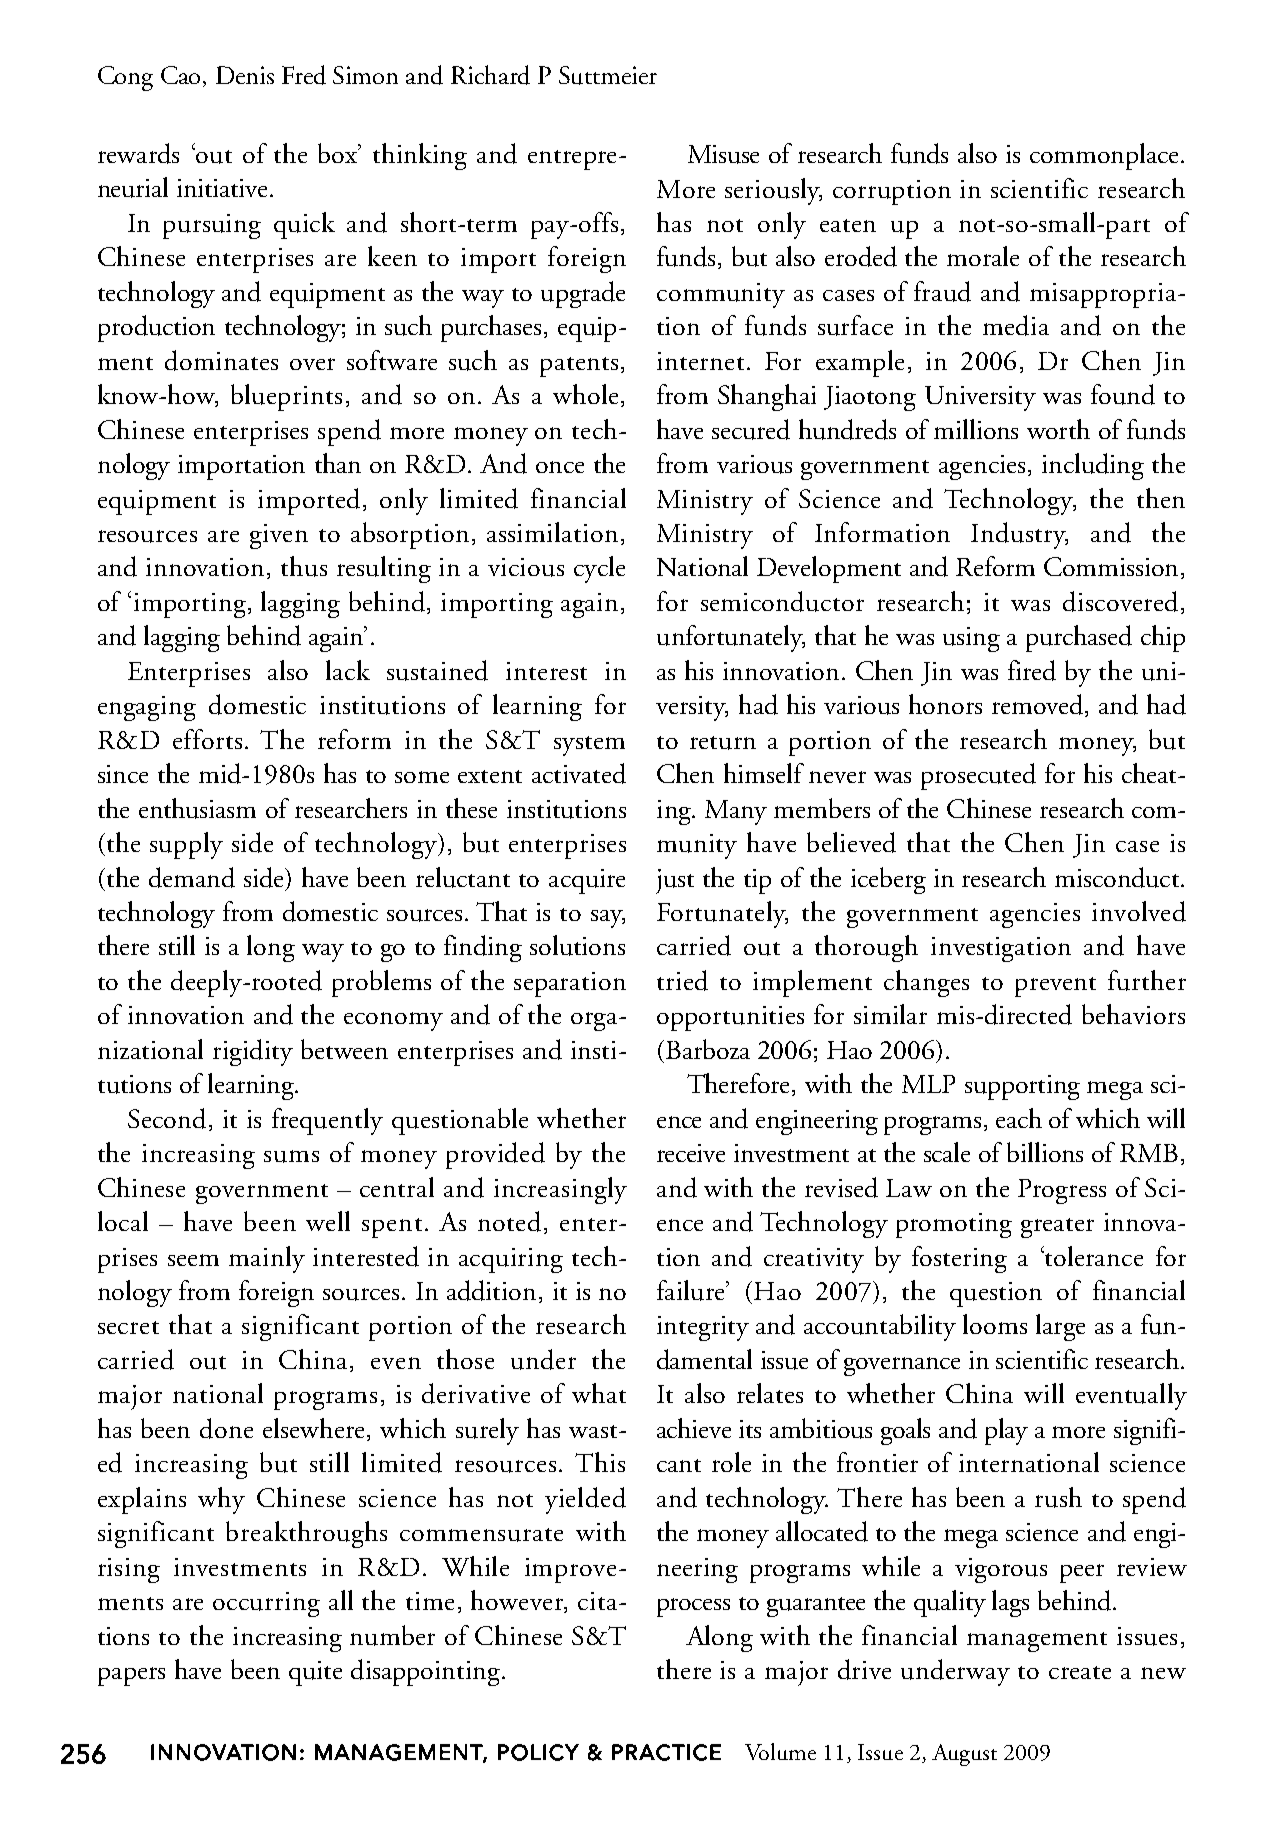 The width and height of the document is (1284, 1833). What do you see at coordinates (599, 569) in the document?
I see `cycle` at bounding box center [599, 569].
